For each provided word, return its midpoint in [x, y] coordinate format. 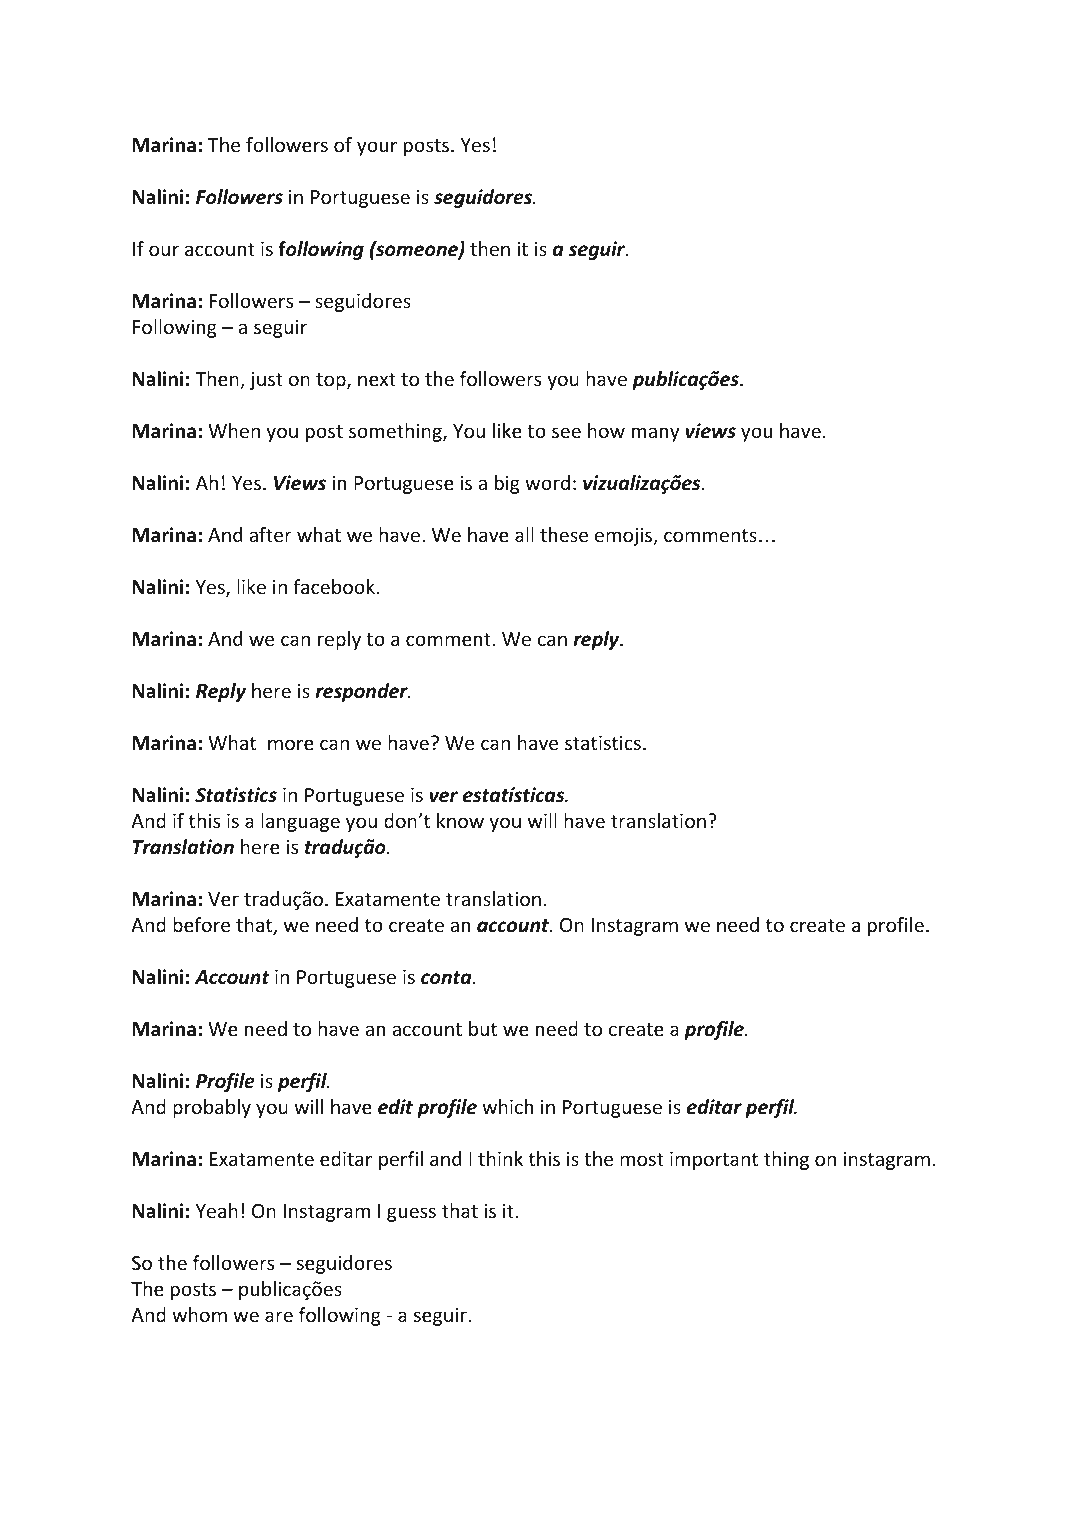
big [507, 484]
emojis [624, 537]
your [377, 148]
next [377, 379]
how [606, 430]
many [655, 434]
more [291, 744]
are [279, 1316]
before [201, 924]
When [234, 430]
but [483, 1028]
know [460, 820]
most [642, 1159]
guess [411, 1214]
